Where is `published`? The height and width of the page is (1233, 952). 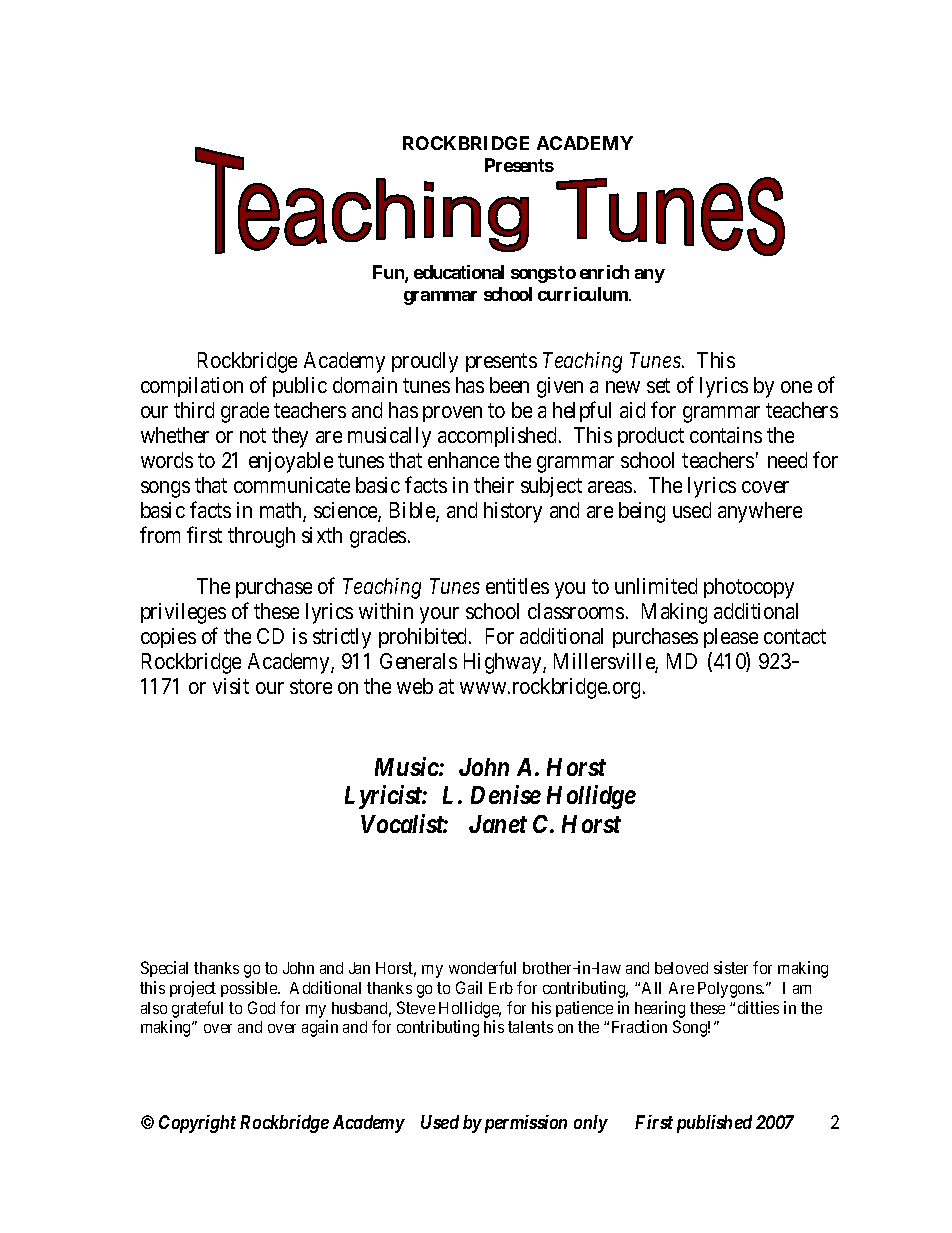 published is located at coordinates (714, 1124).
